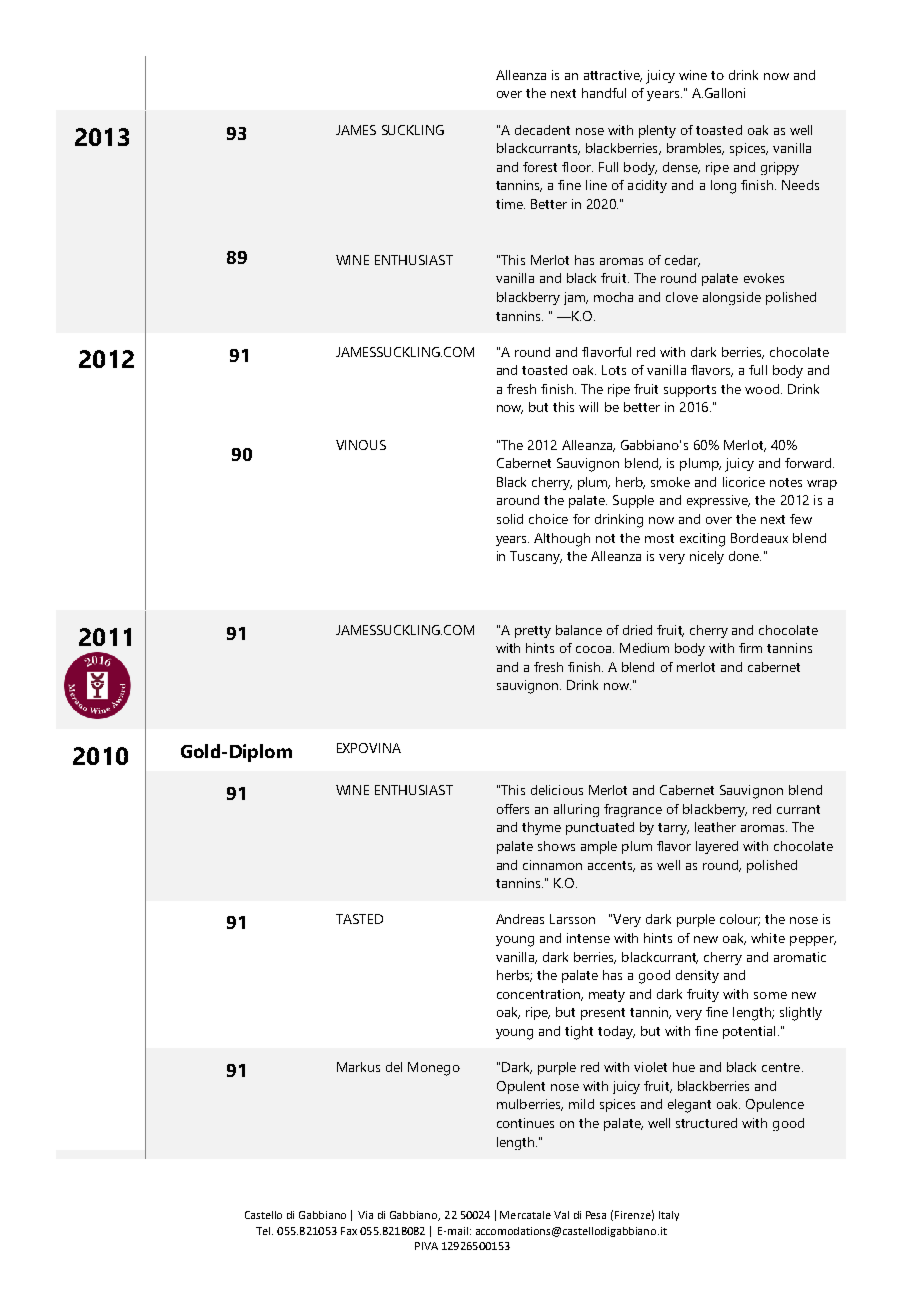 Image resolution: width=924 pixels, height=1308 pixels. Describe the element at coordinates (762, 389) in the screenshot. I see `wood` at that location.
